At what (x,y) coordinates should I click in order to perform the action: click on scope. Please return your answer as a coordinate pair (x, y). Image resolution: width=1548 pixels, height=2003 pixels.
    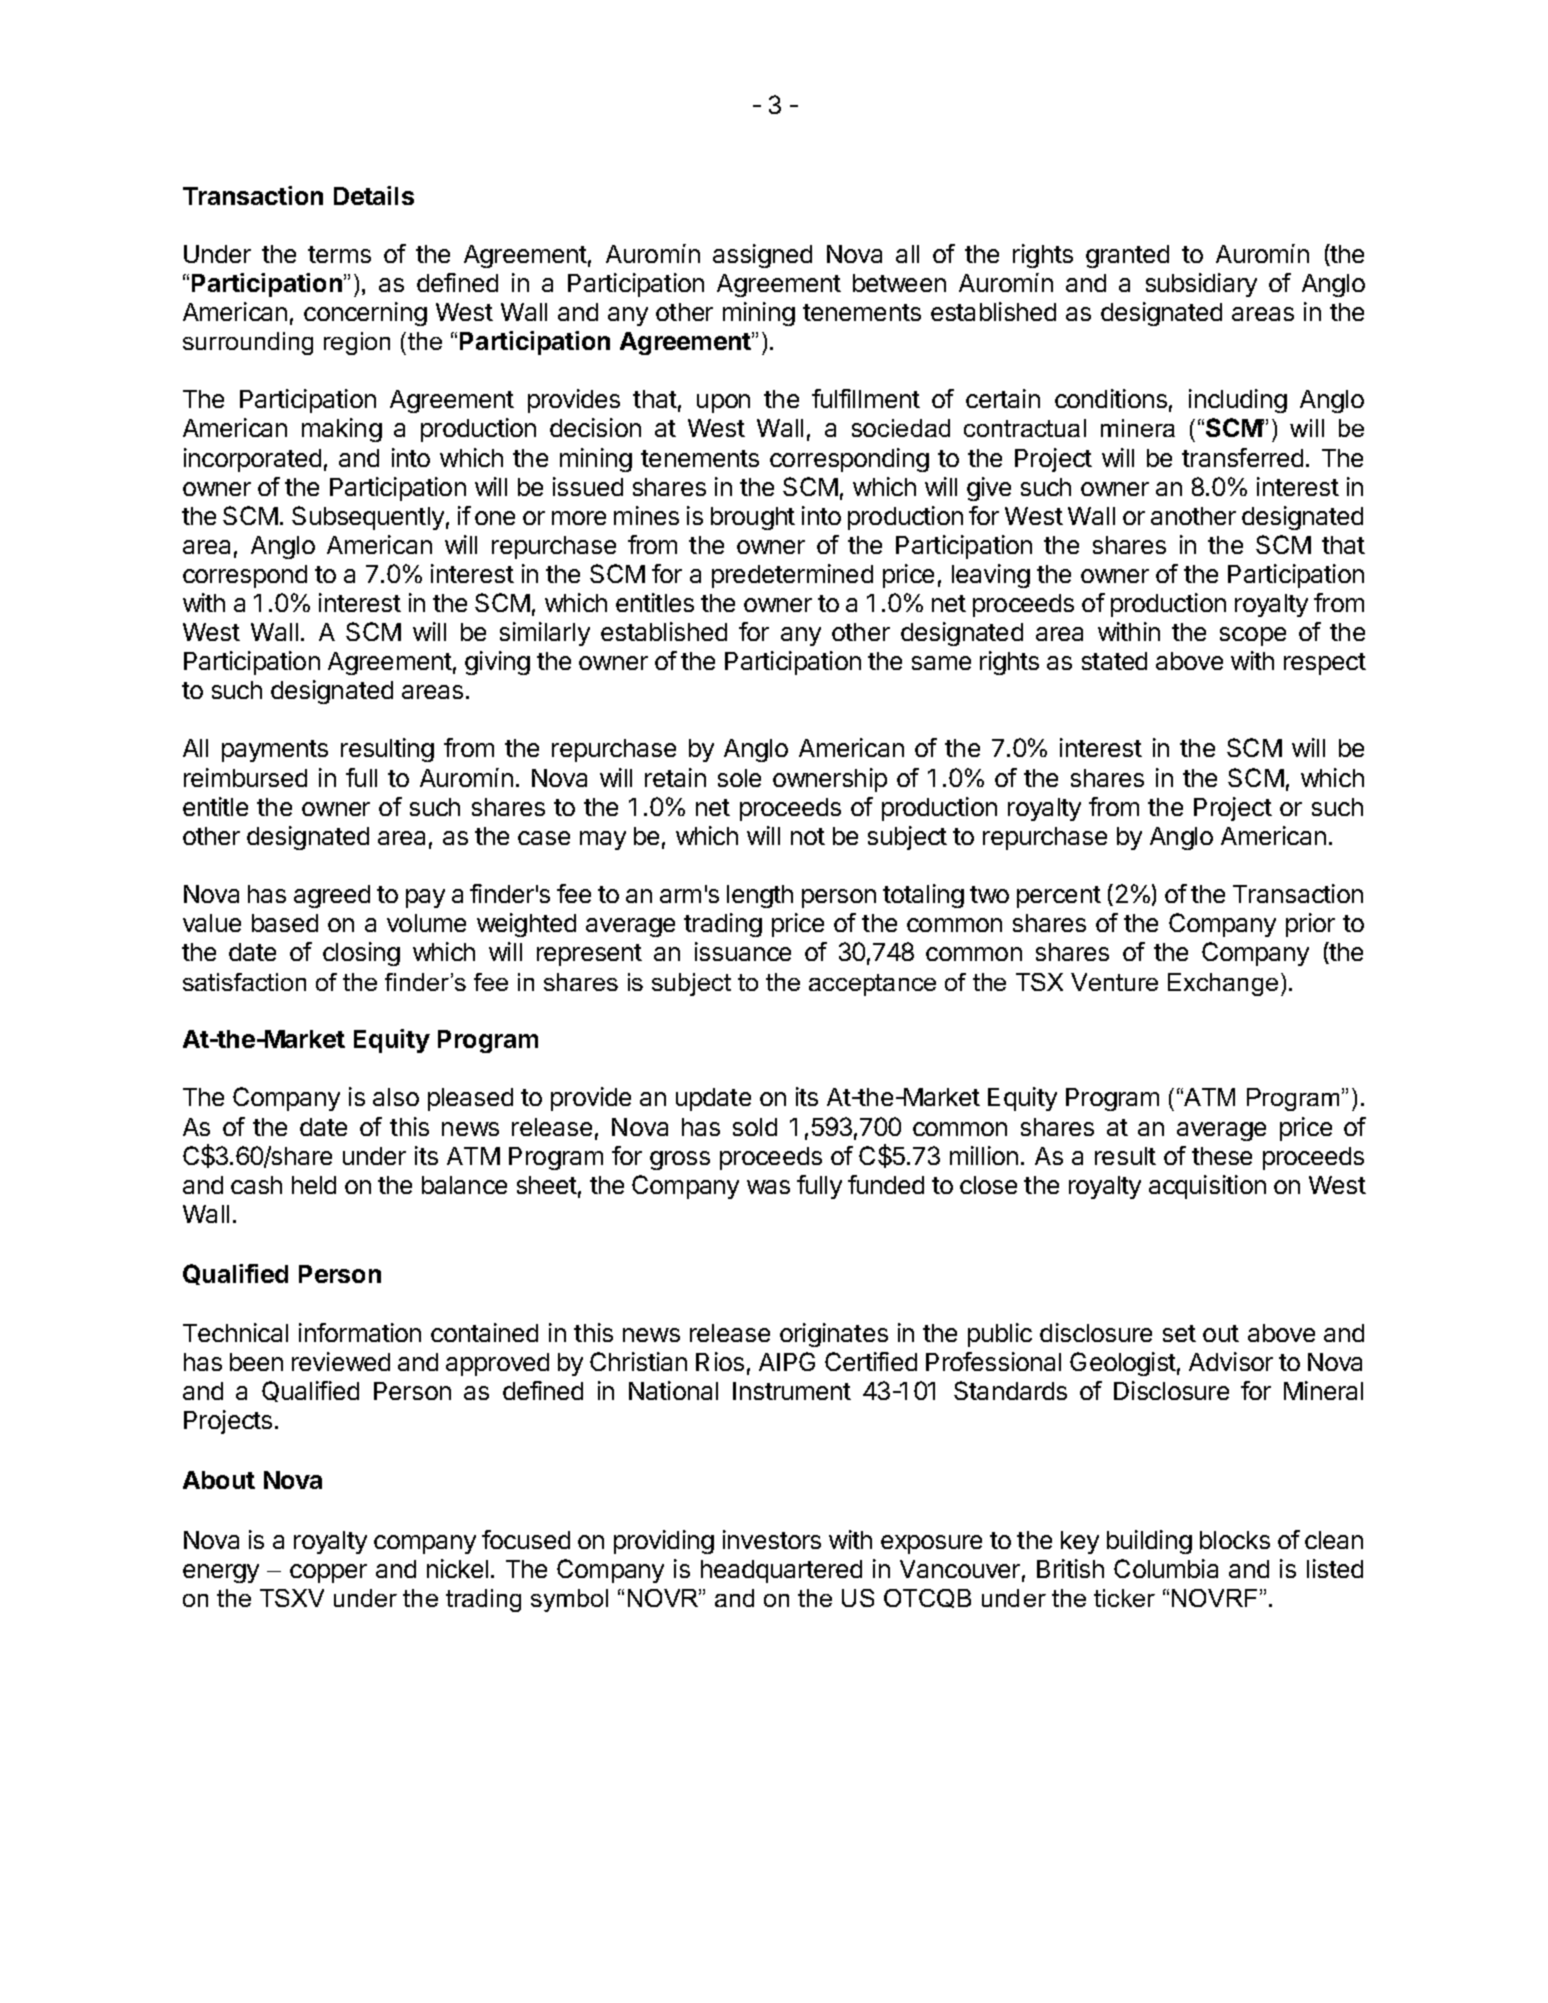
    Looking at the image, I should click on (1253, 636).
